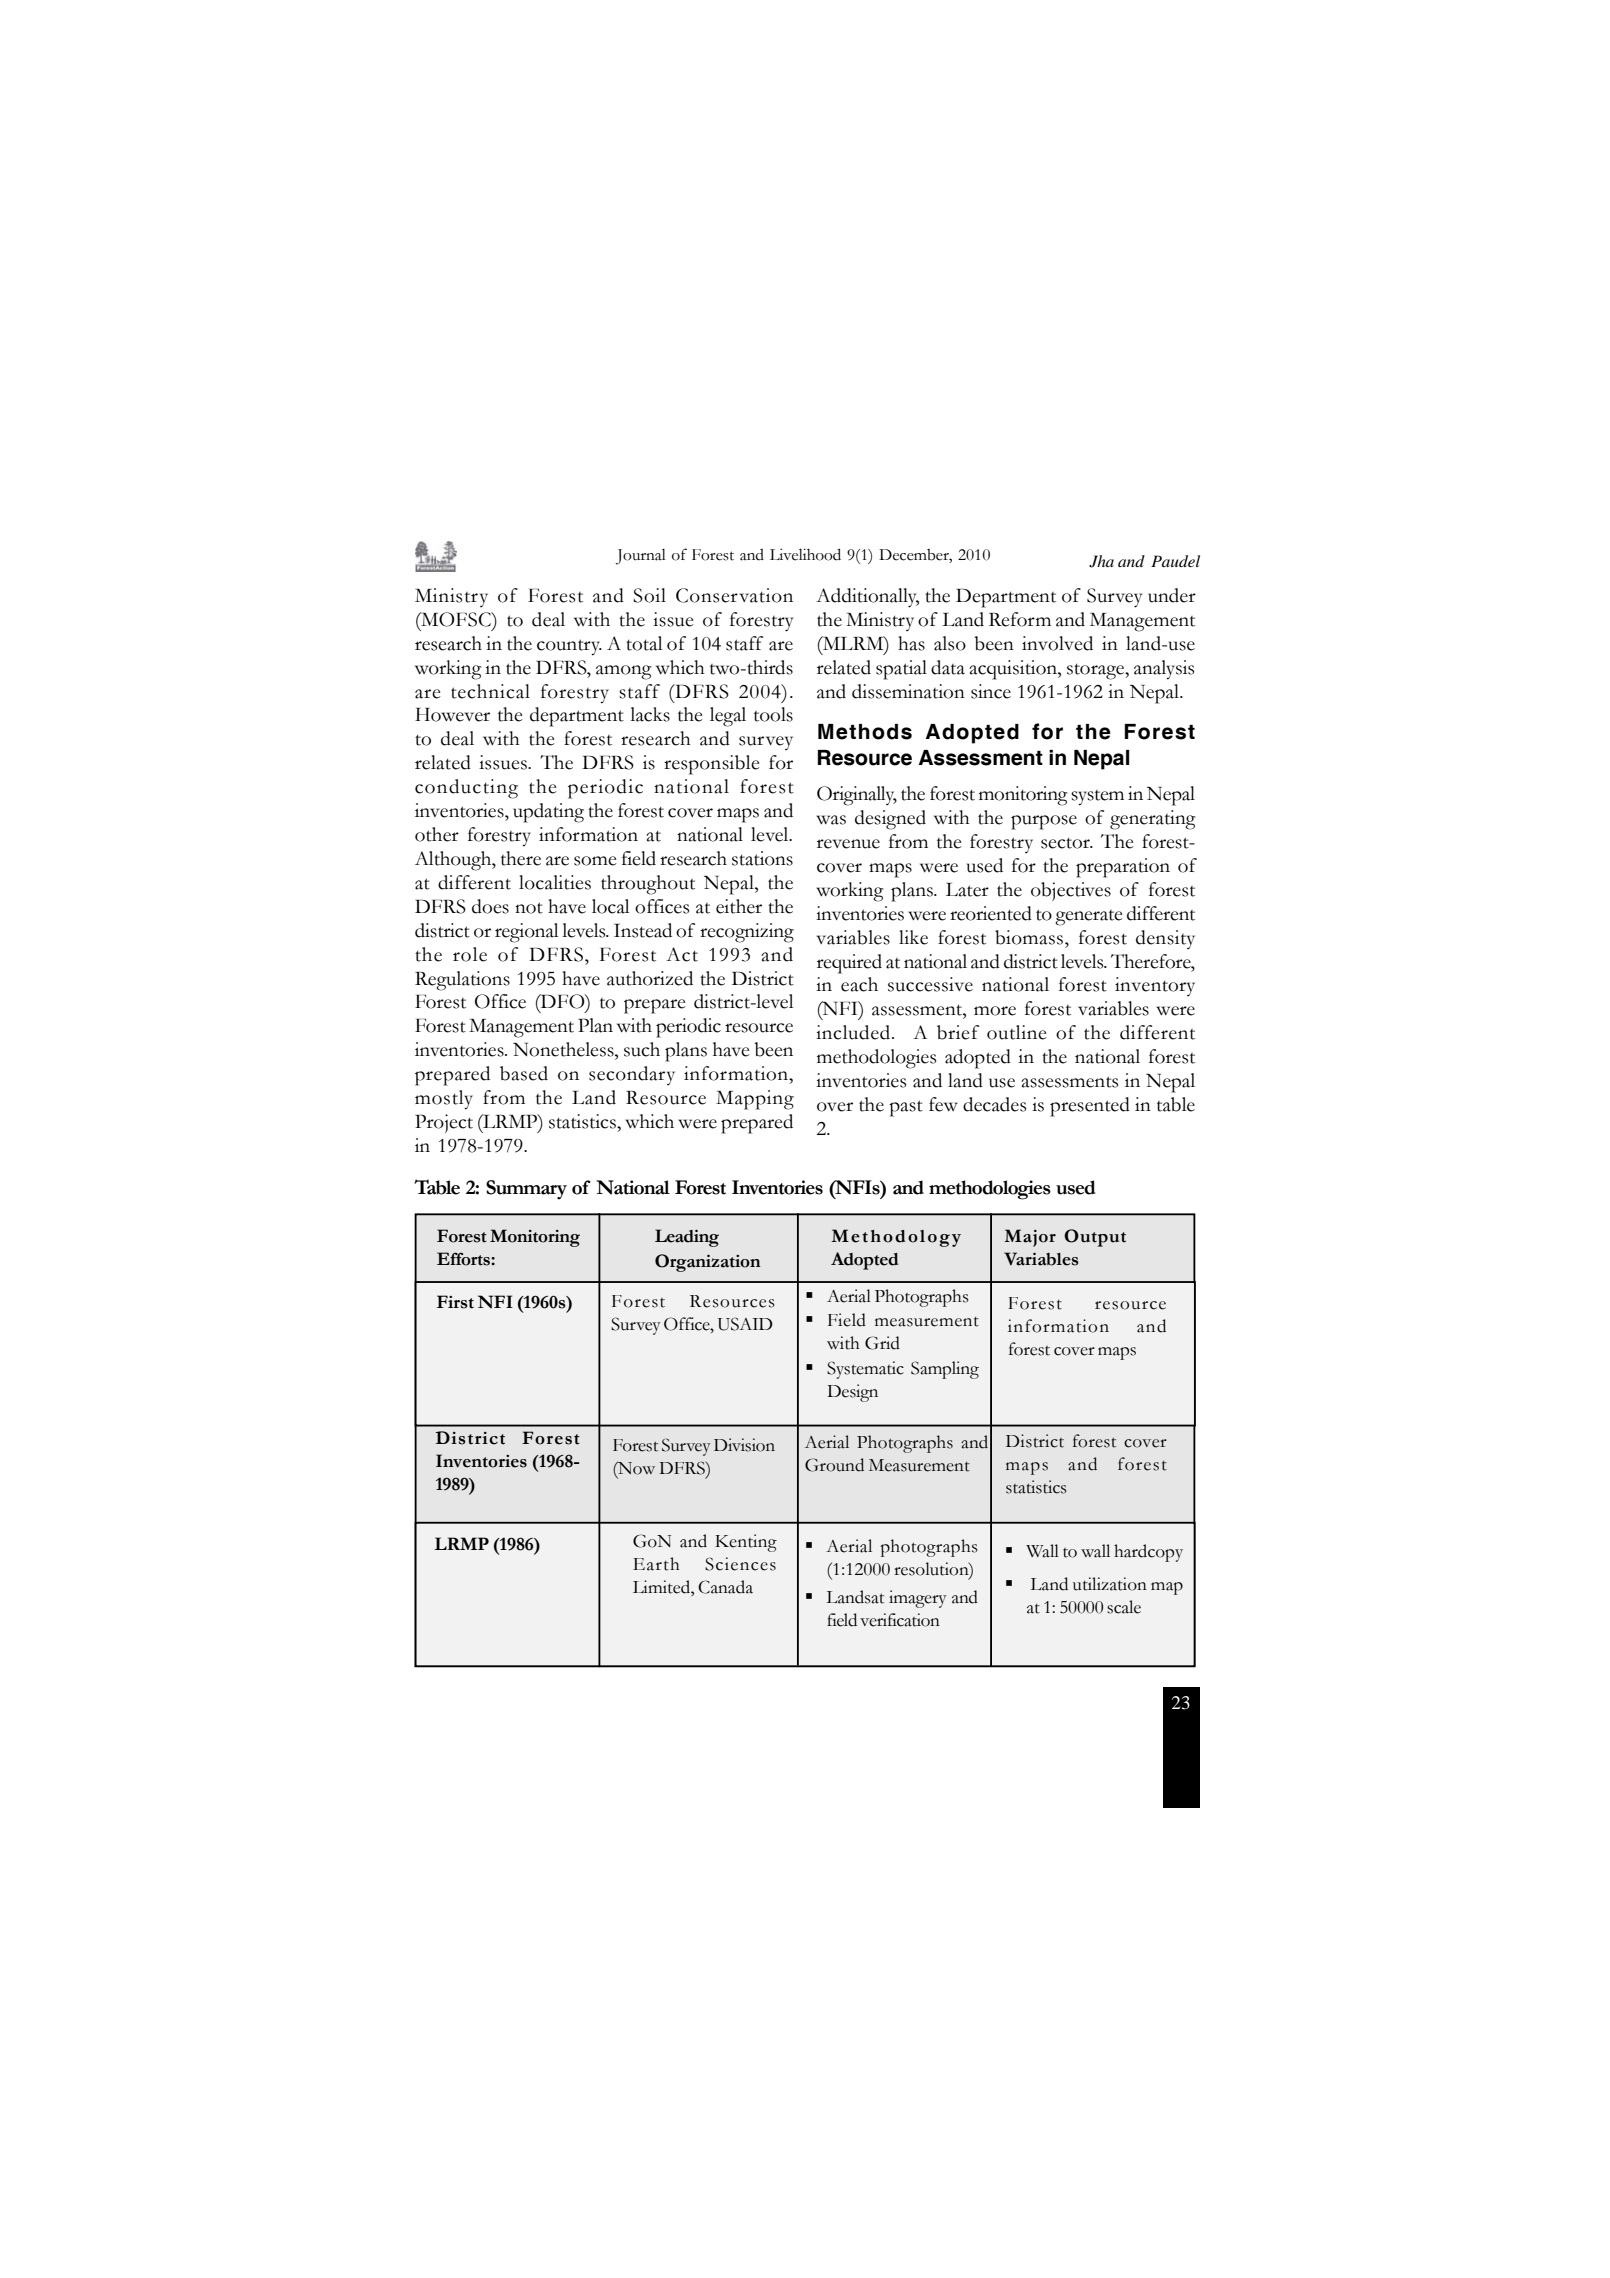 This document has height=2278, width=1610. What do you see at coordinates (831, 820) in the document?
I see `was` at bounding box center [831, 820].
